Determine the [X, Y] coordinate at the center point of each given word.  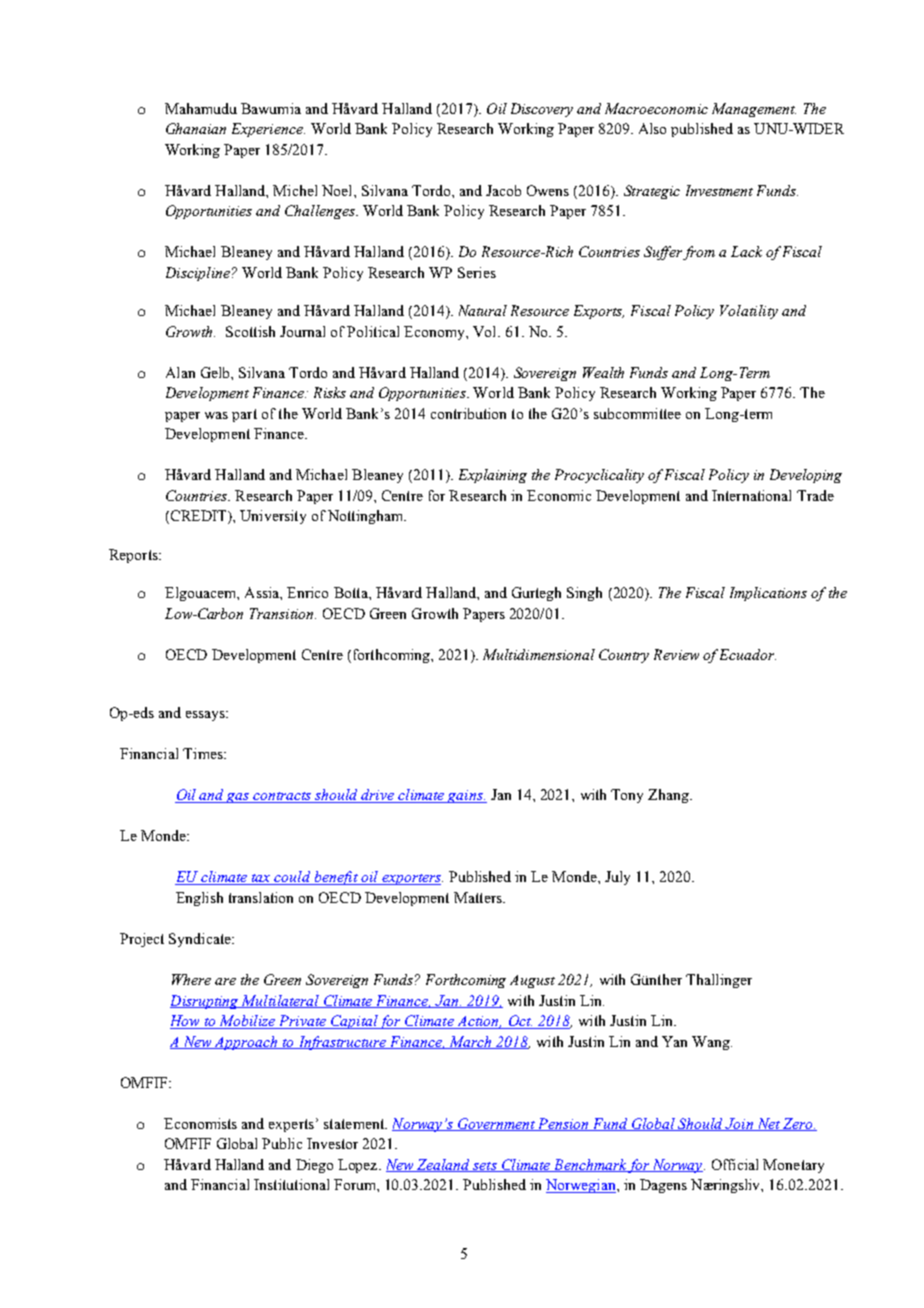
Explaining [493, 476]
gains [465, 796]
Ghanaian [196, 128]
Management [754, 110]
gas [238, 798]
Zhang [669, 796]
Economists [200, 1123]
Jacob [503, 190]
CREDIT [198, 517]
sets [485, 1167]
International [751, 495]
